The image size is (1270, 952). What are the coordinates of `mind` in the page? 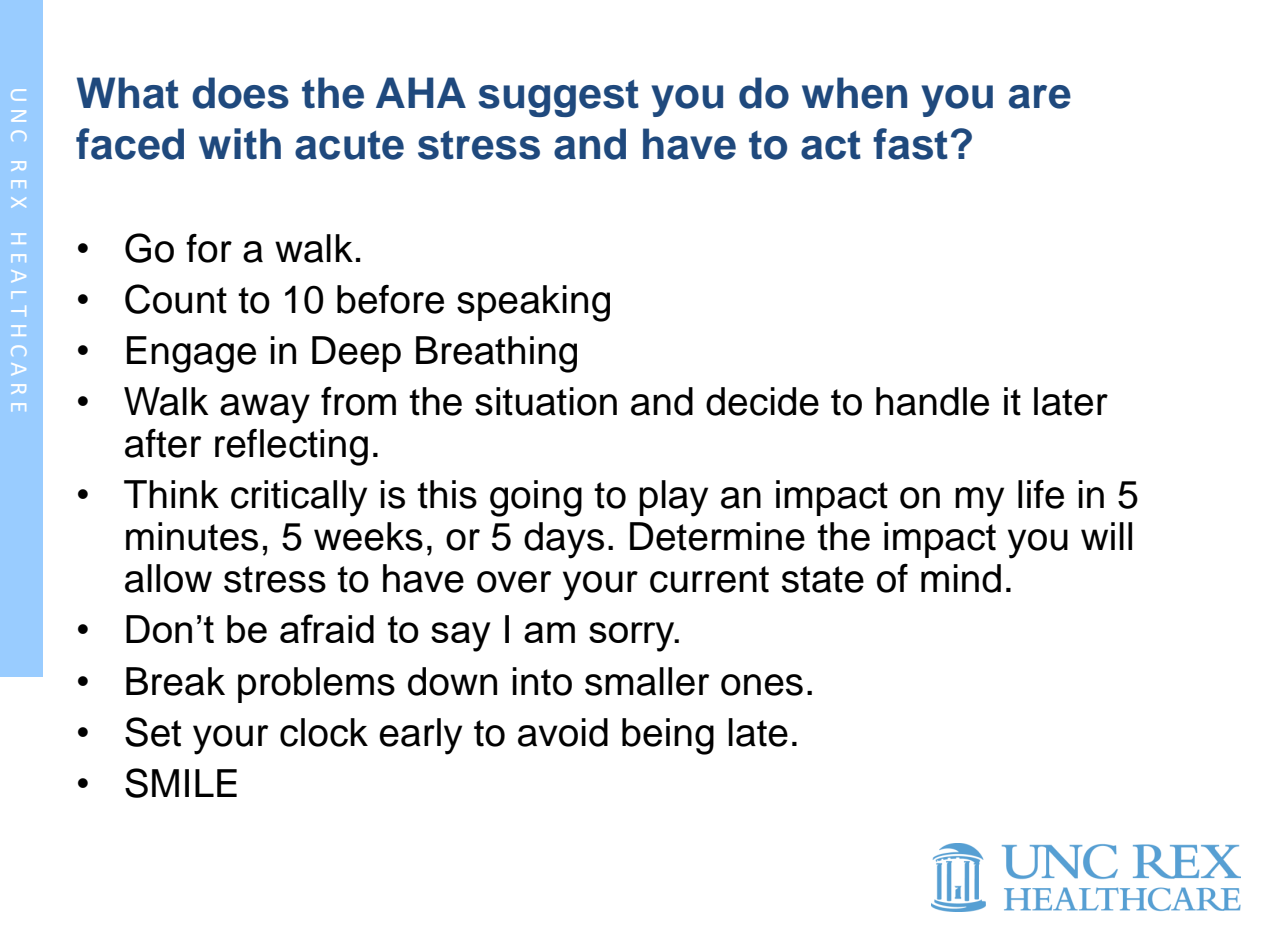 It's located at (961, 578).
